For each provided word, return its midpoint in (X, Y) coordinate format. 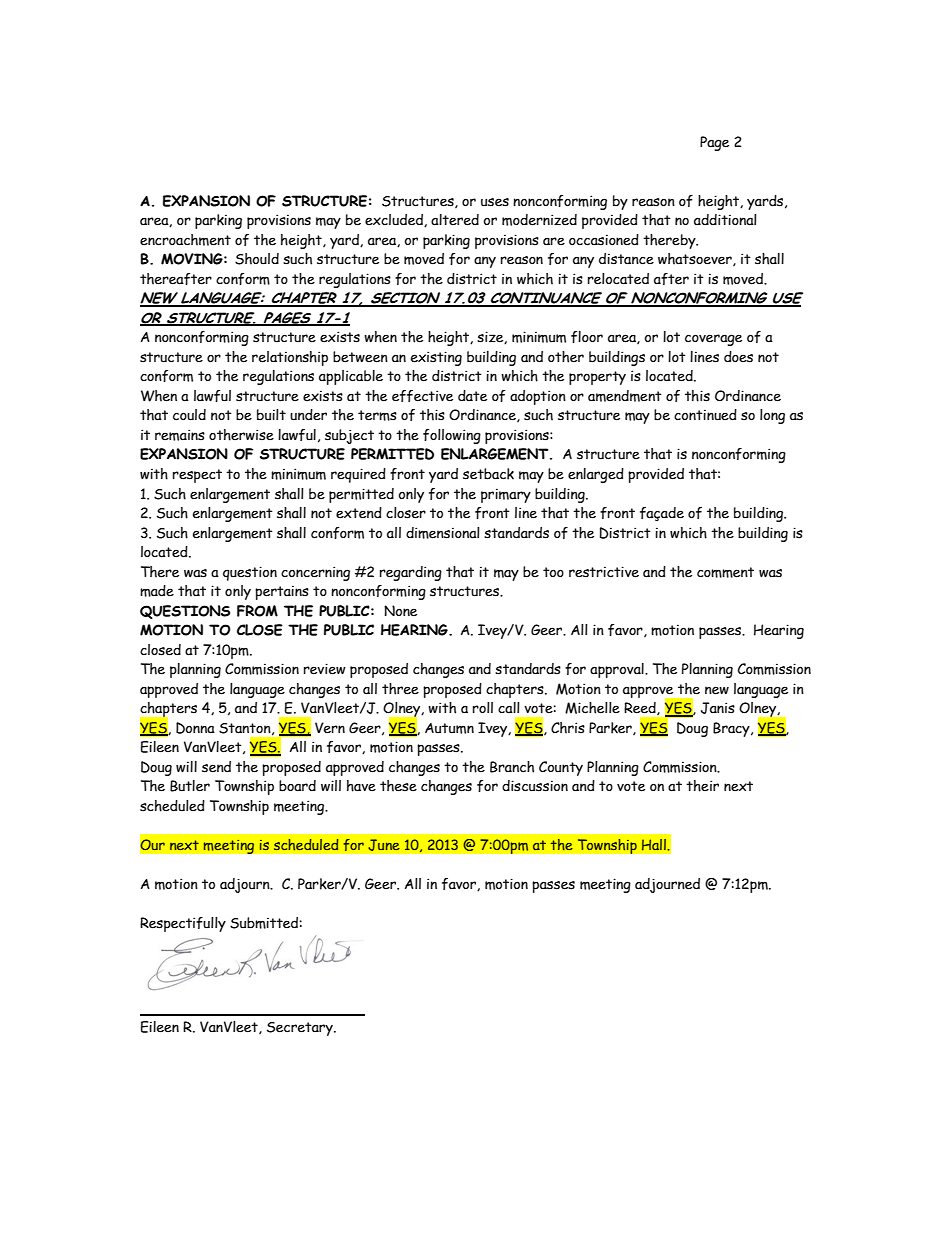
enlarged (596, 475)
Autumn (449, 728)
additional (725, 220)
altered (455, 220)
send (216, 767)
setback (488, 474)
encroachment (185, 240)
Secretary (301, 1029)
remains (180, 435)
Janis (718, 708)
